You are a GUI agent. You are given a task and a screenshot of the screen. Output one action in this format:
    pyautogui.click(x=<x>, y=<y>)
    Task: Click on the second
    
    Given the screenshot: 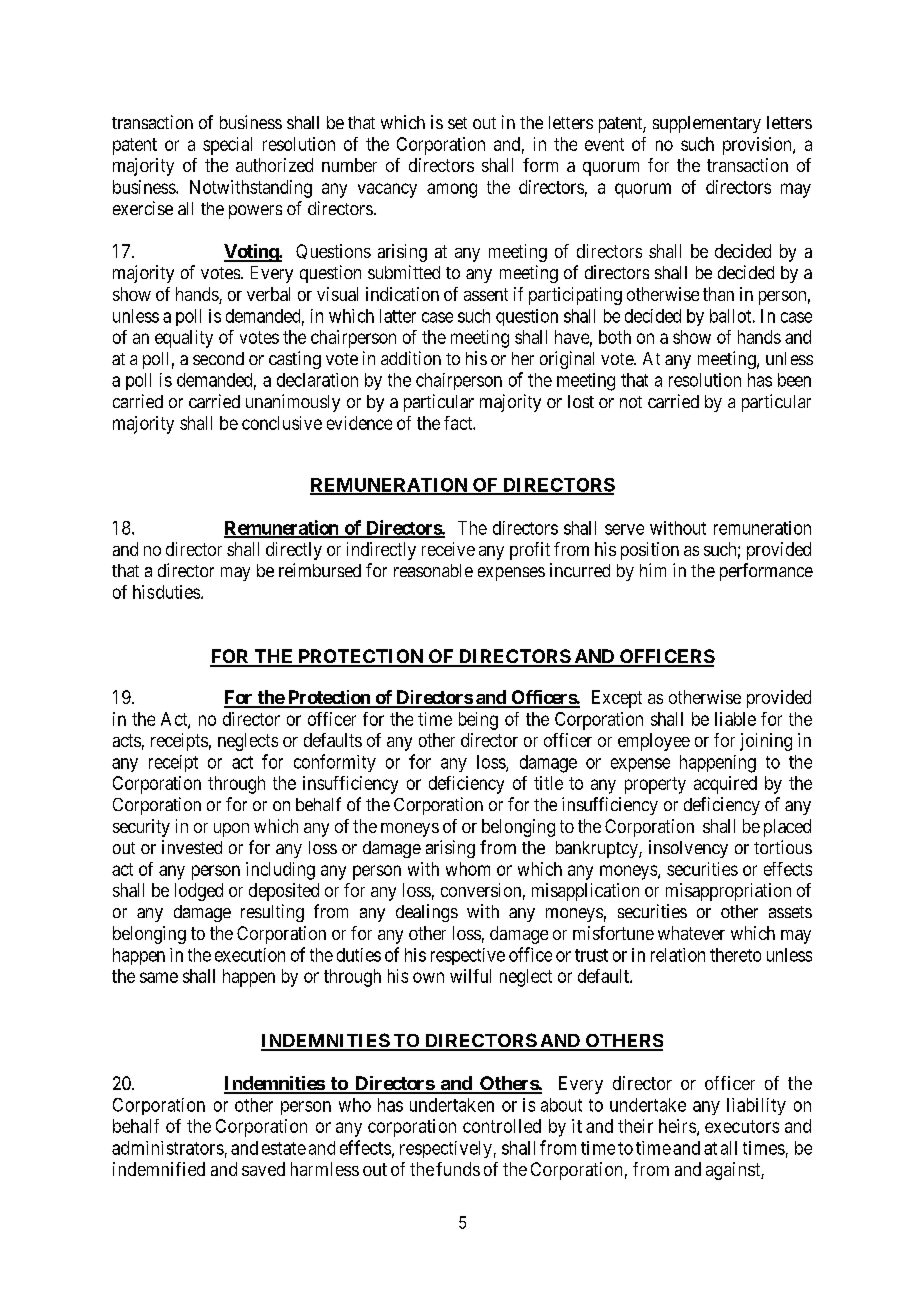 What is the action you would take?
    pyautogui.click(x=218, y=358)
